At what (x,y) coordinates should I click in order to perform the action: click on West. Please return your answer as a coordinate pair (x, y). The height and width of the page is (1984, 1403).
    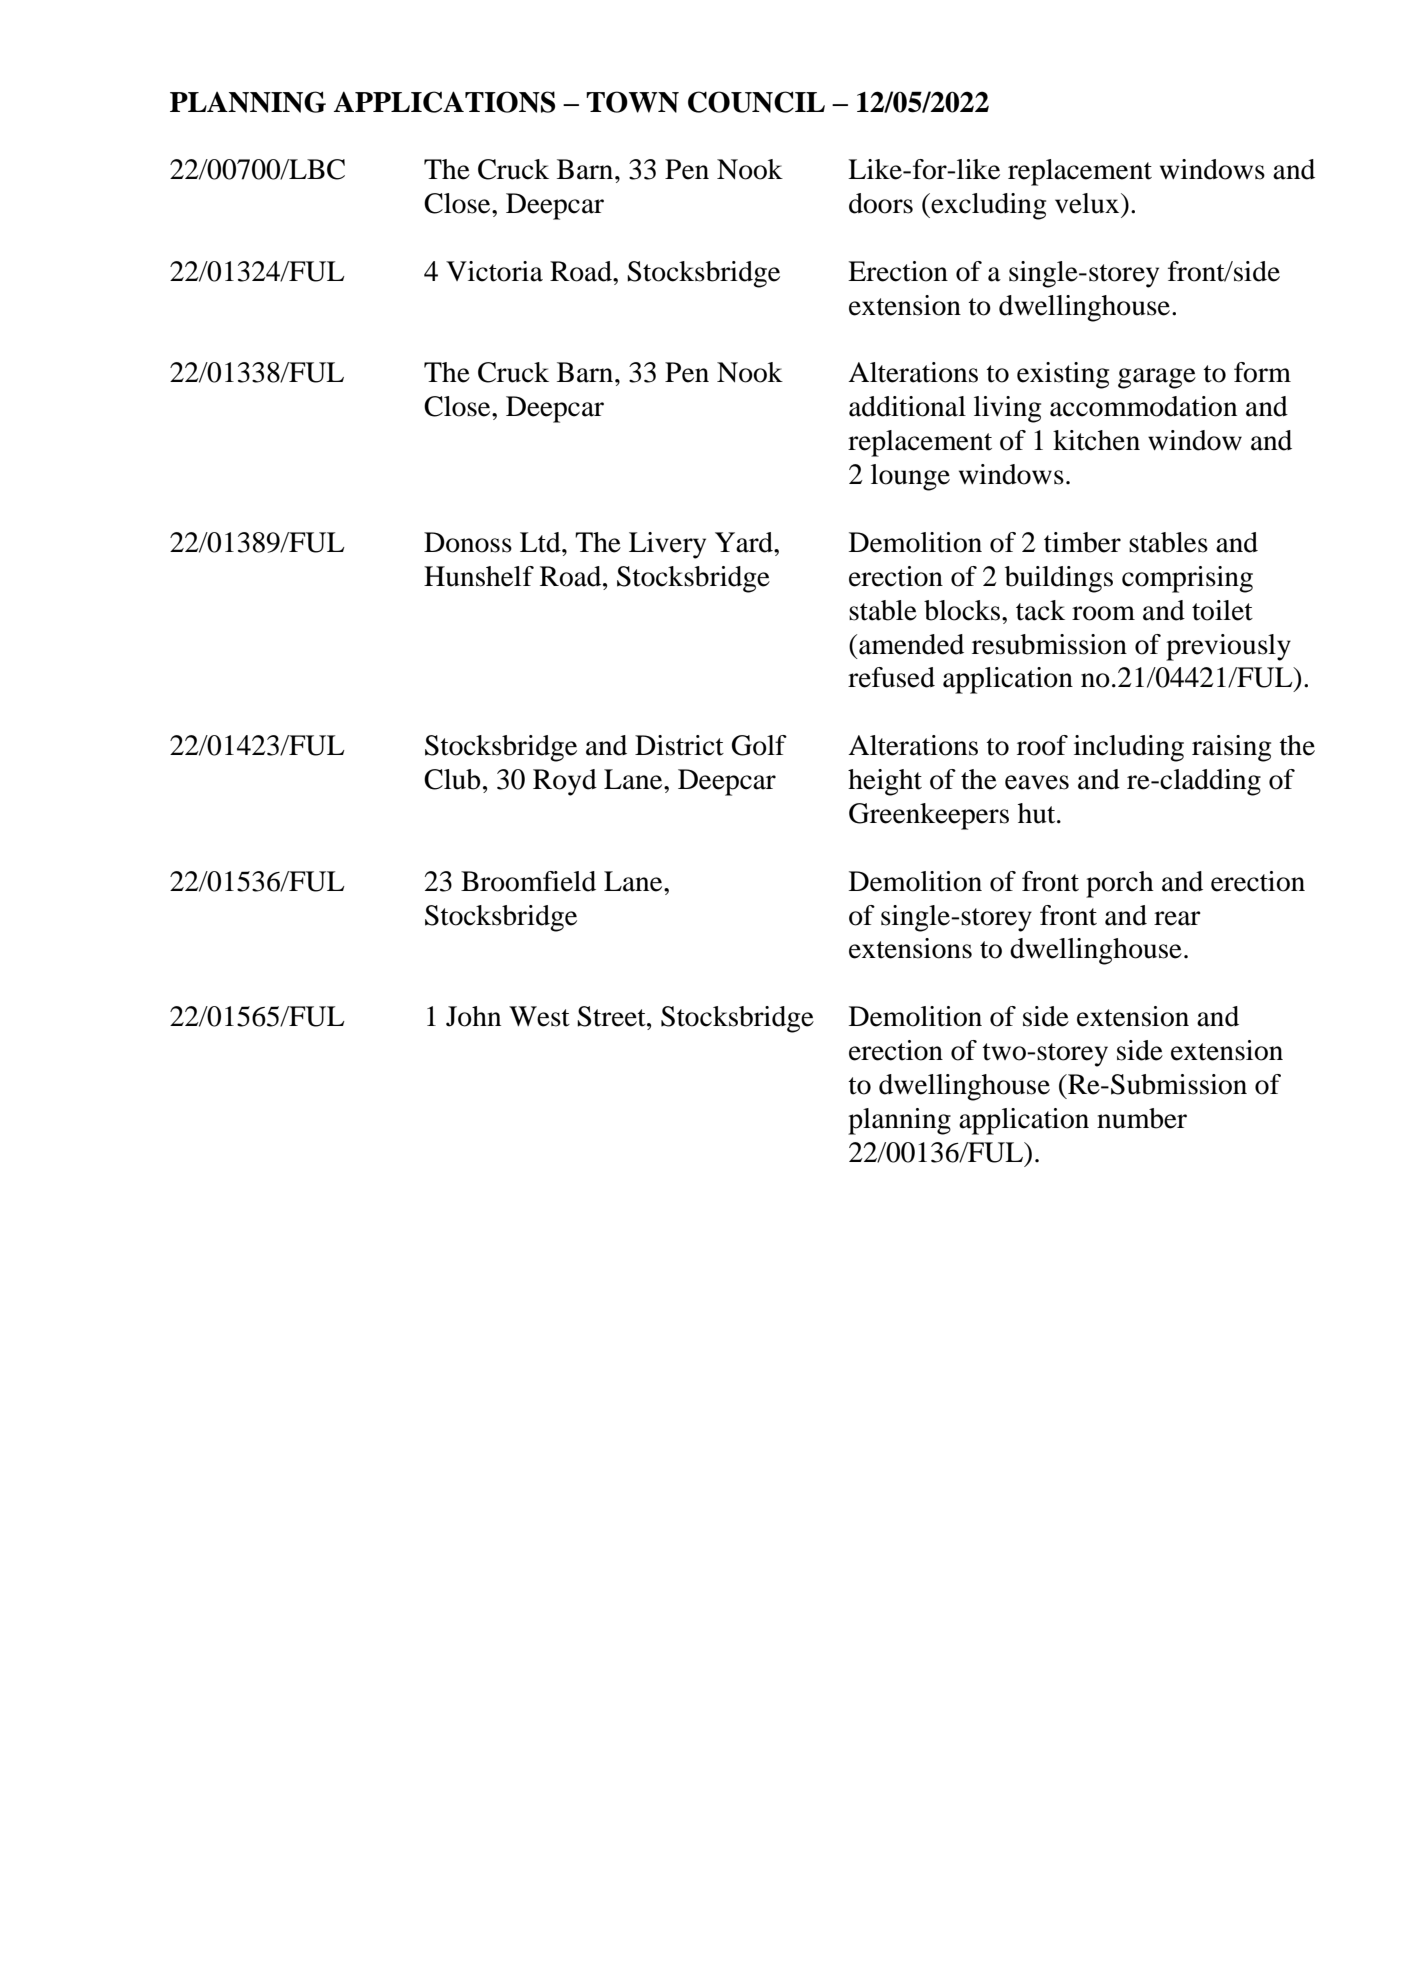
    Looking at the image, I should click on (539, 1016).
